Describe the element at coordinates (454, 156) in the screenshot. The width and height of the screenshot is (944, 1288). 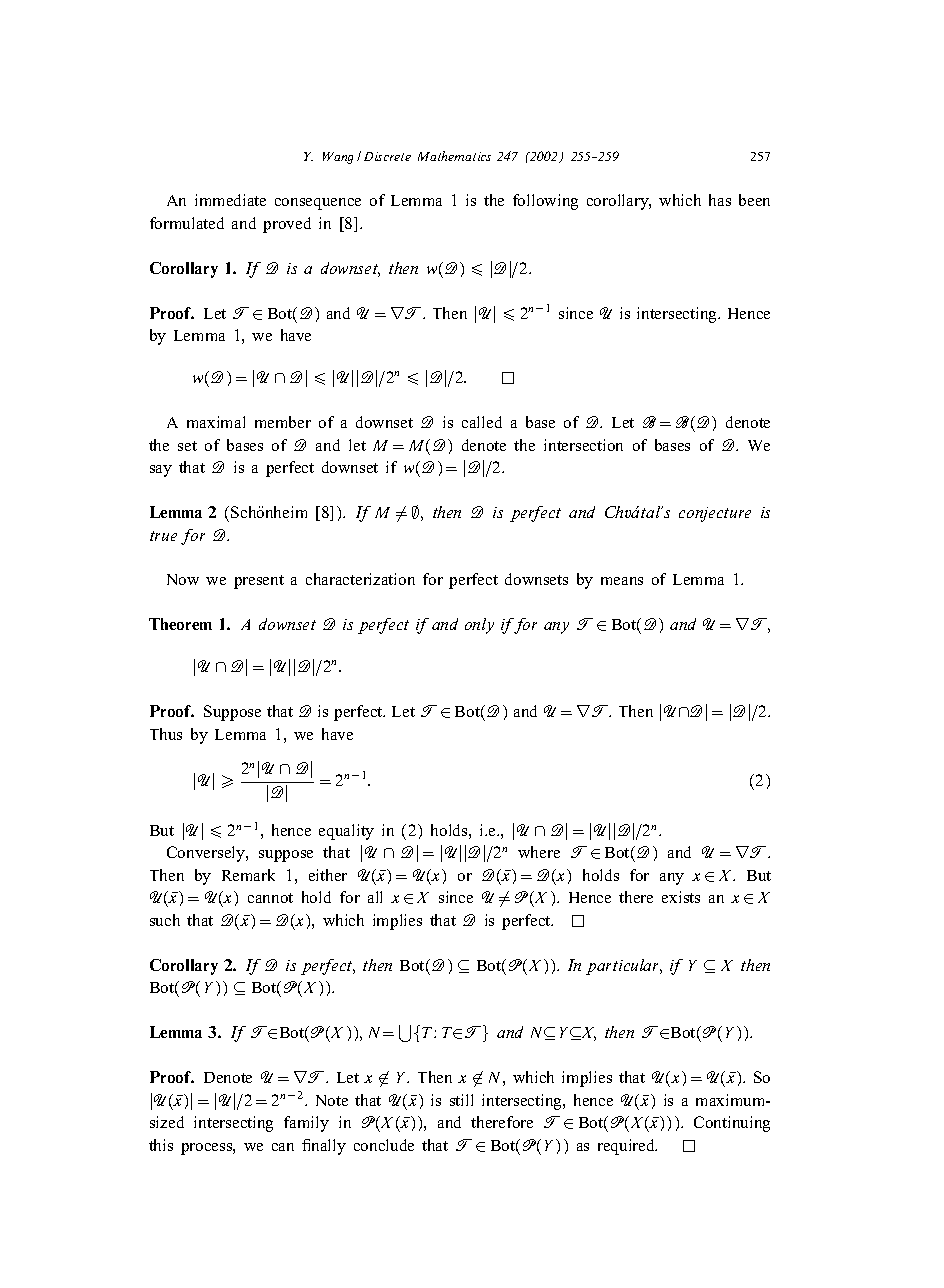
I see `Mathematics` at that location.
